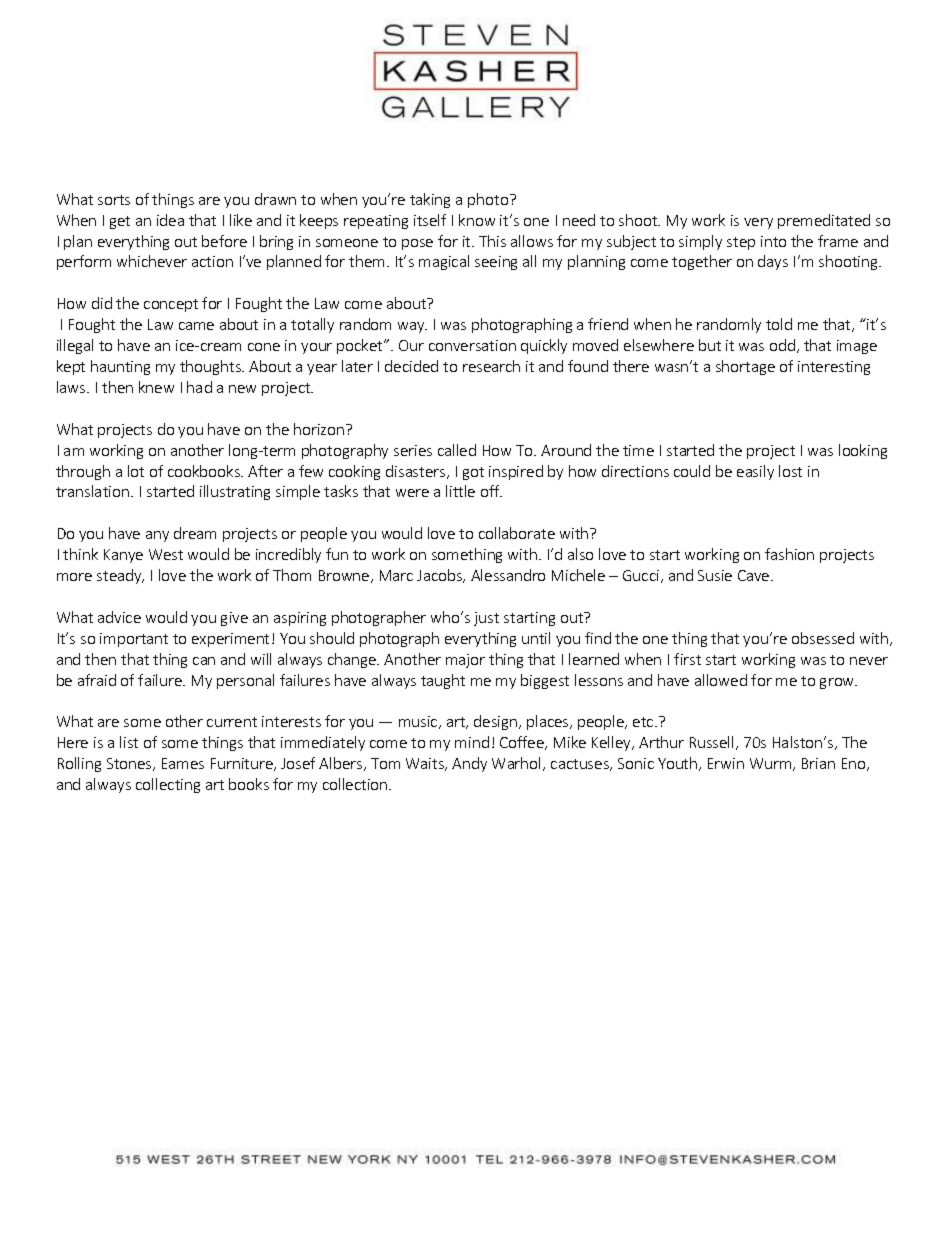 The height and width of the page is (1233, 952). Describe the element at coordinates (136, 471) in the page. I see `lot` at that location.
